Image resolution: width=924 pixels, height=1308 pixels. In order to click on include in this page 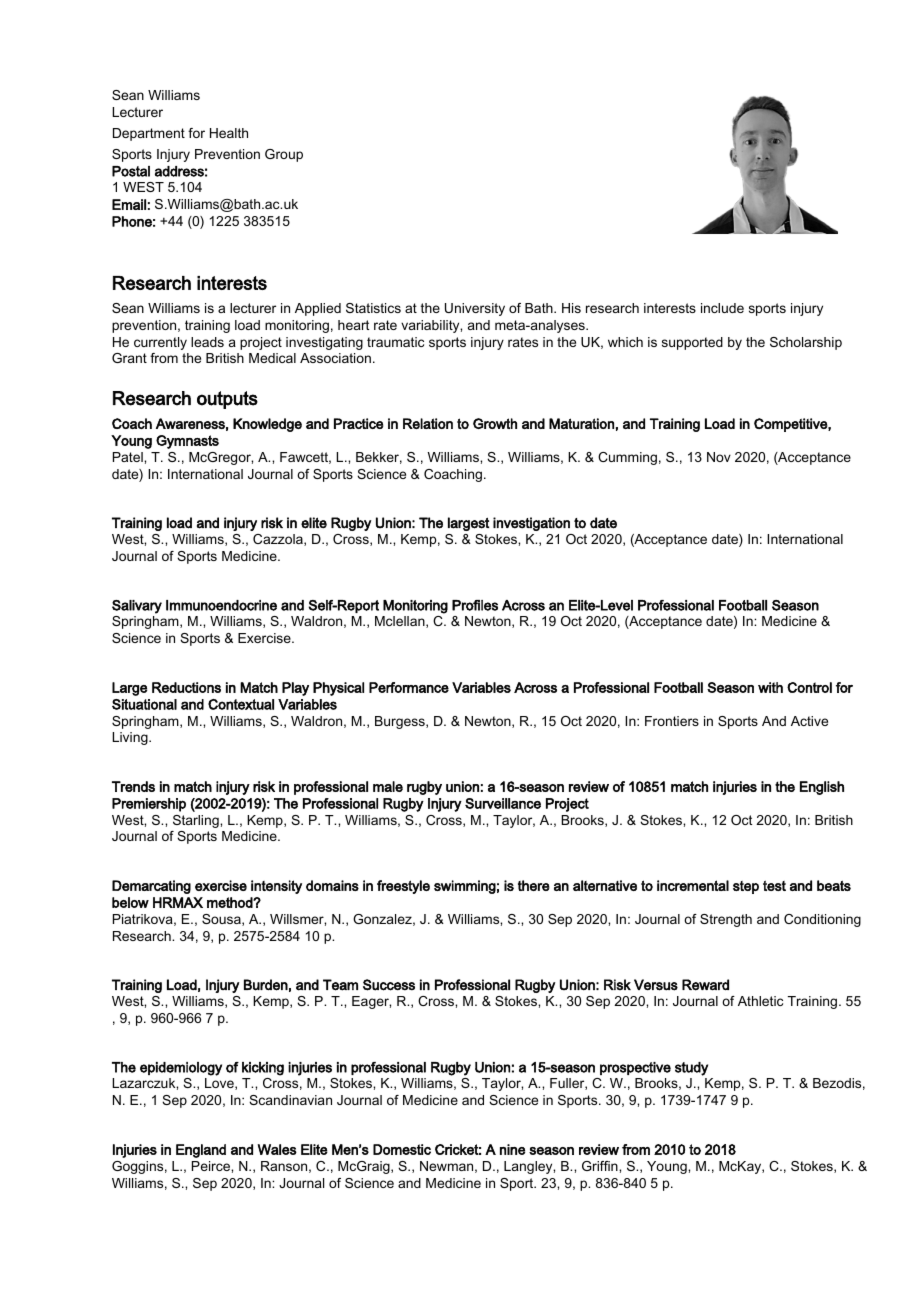, I will do `click(722, 308)`.
